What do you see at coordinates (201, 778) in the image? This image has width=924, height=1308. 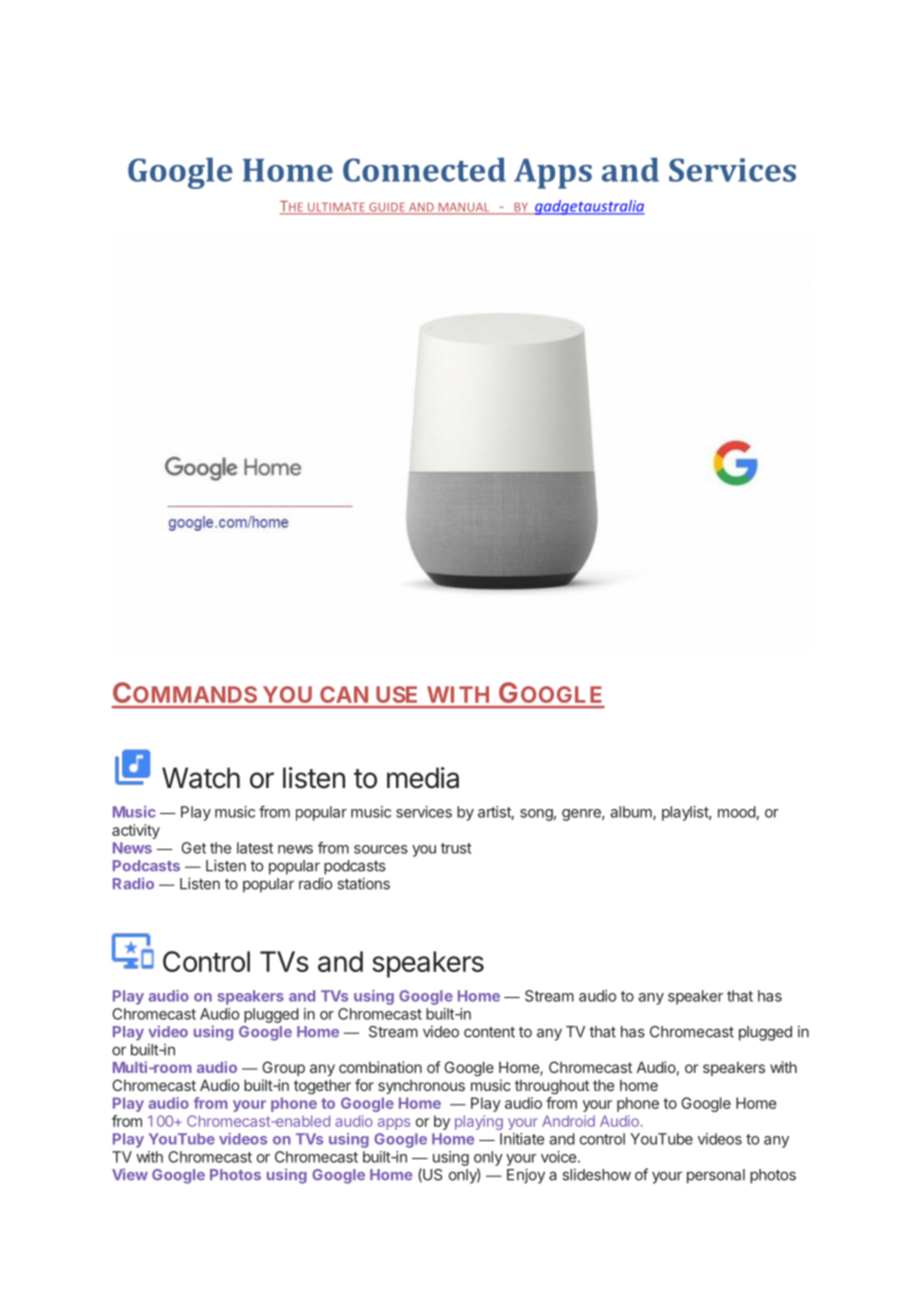 I see `Watch` at bounding box center [201, 778].
